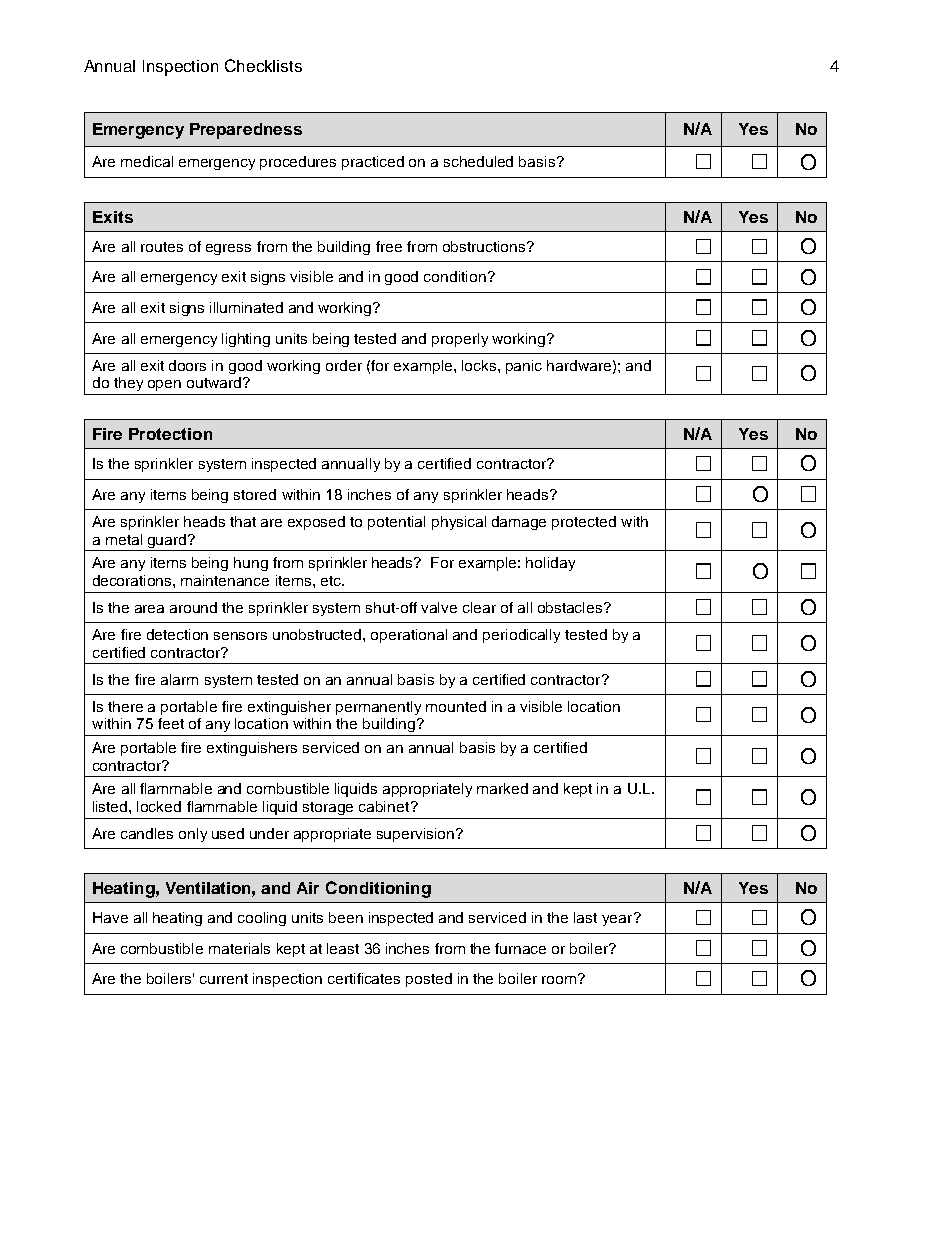  What do you see at coordinates (224, 979) in the screenshot?
I see `current` at bounding box center [224, 979].
